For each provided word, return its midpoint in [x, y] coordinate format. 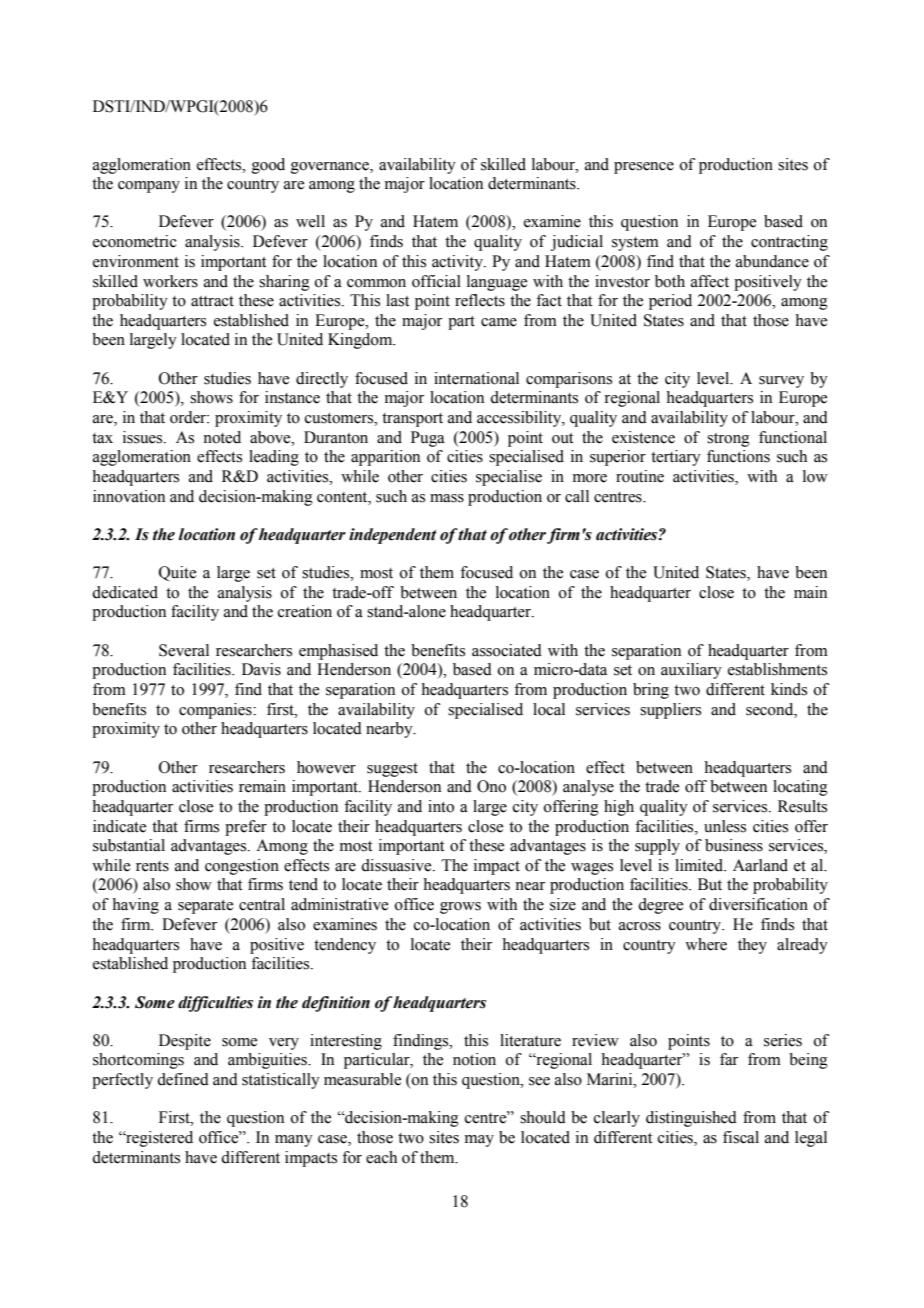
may [479, 1141]
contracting [789, 243]
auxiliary [691, 671]
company [149, 187]
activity [458, 263]
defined [183, 1079]
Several [184, 650]
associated [507, 650]
